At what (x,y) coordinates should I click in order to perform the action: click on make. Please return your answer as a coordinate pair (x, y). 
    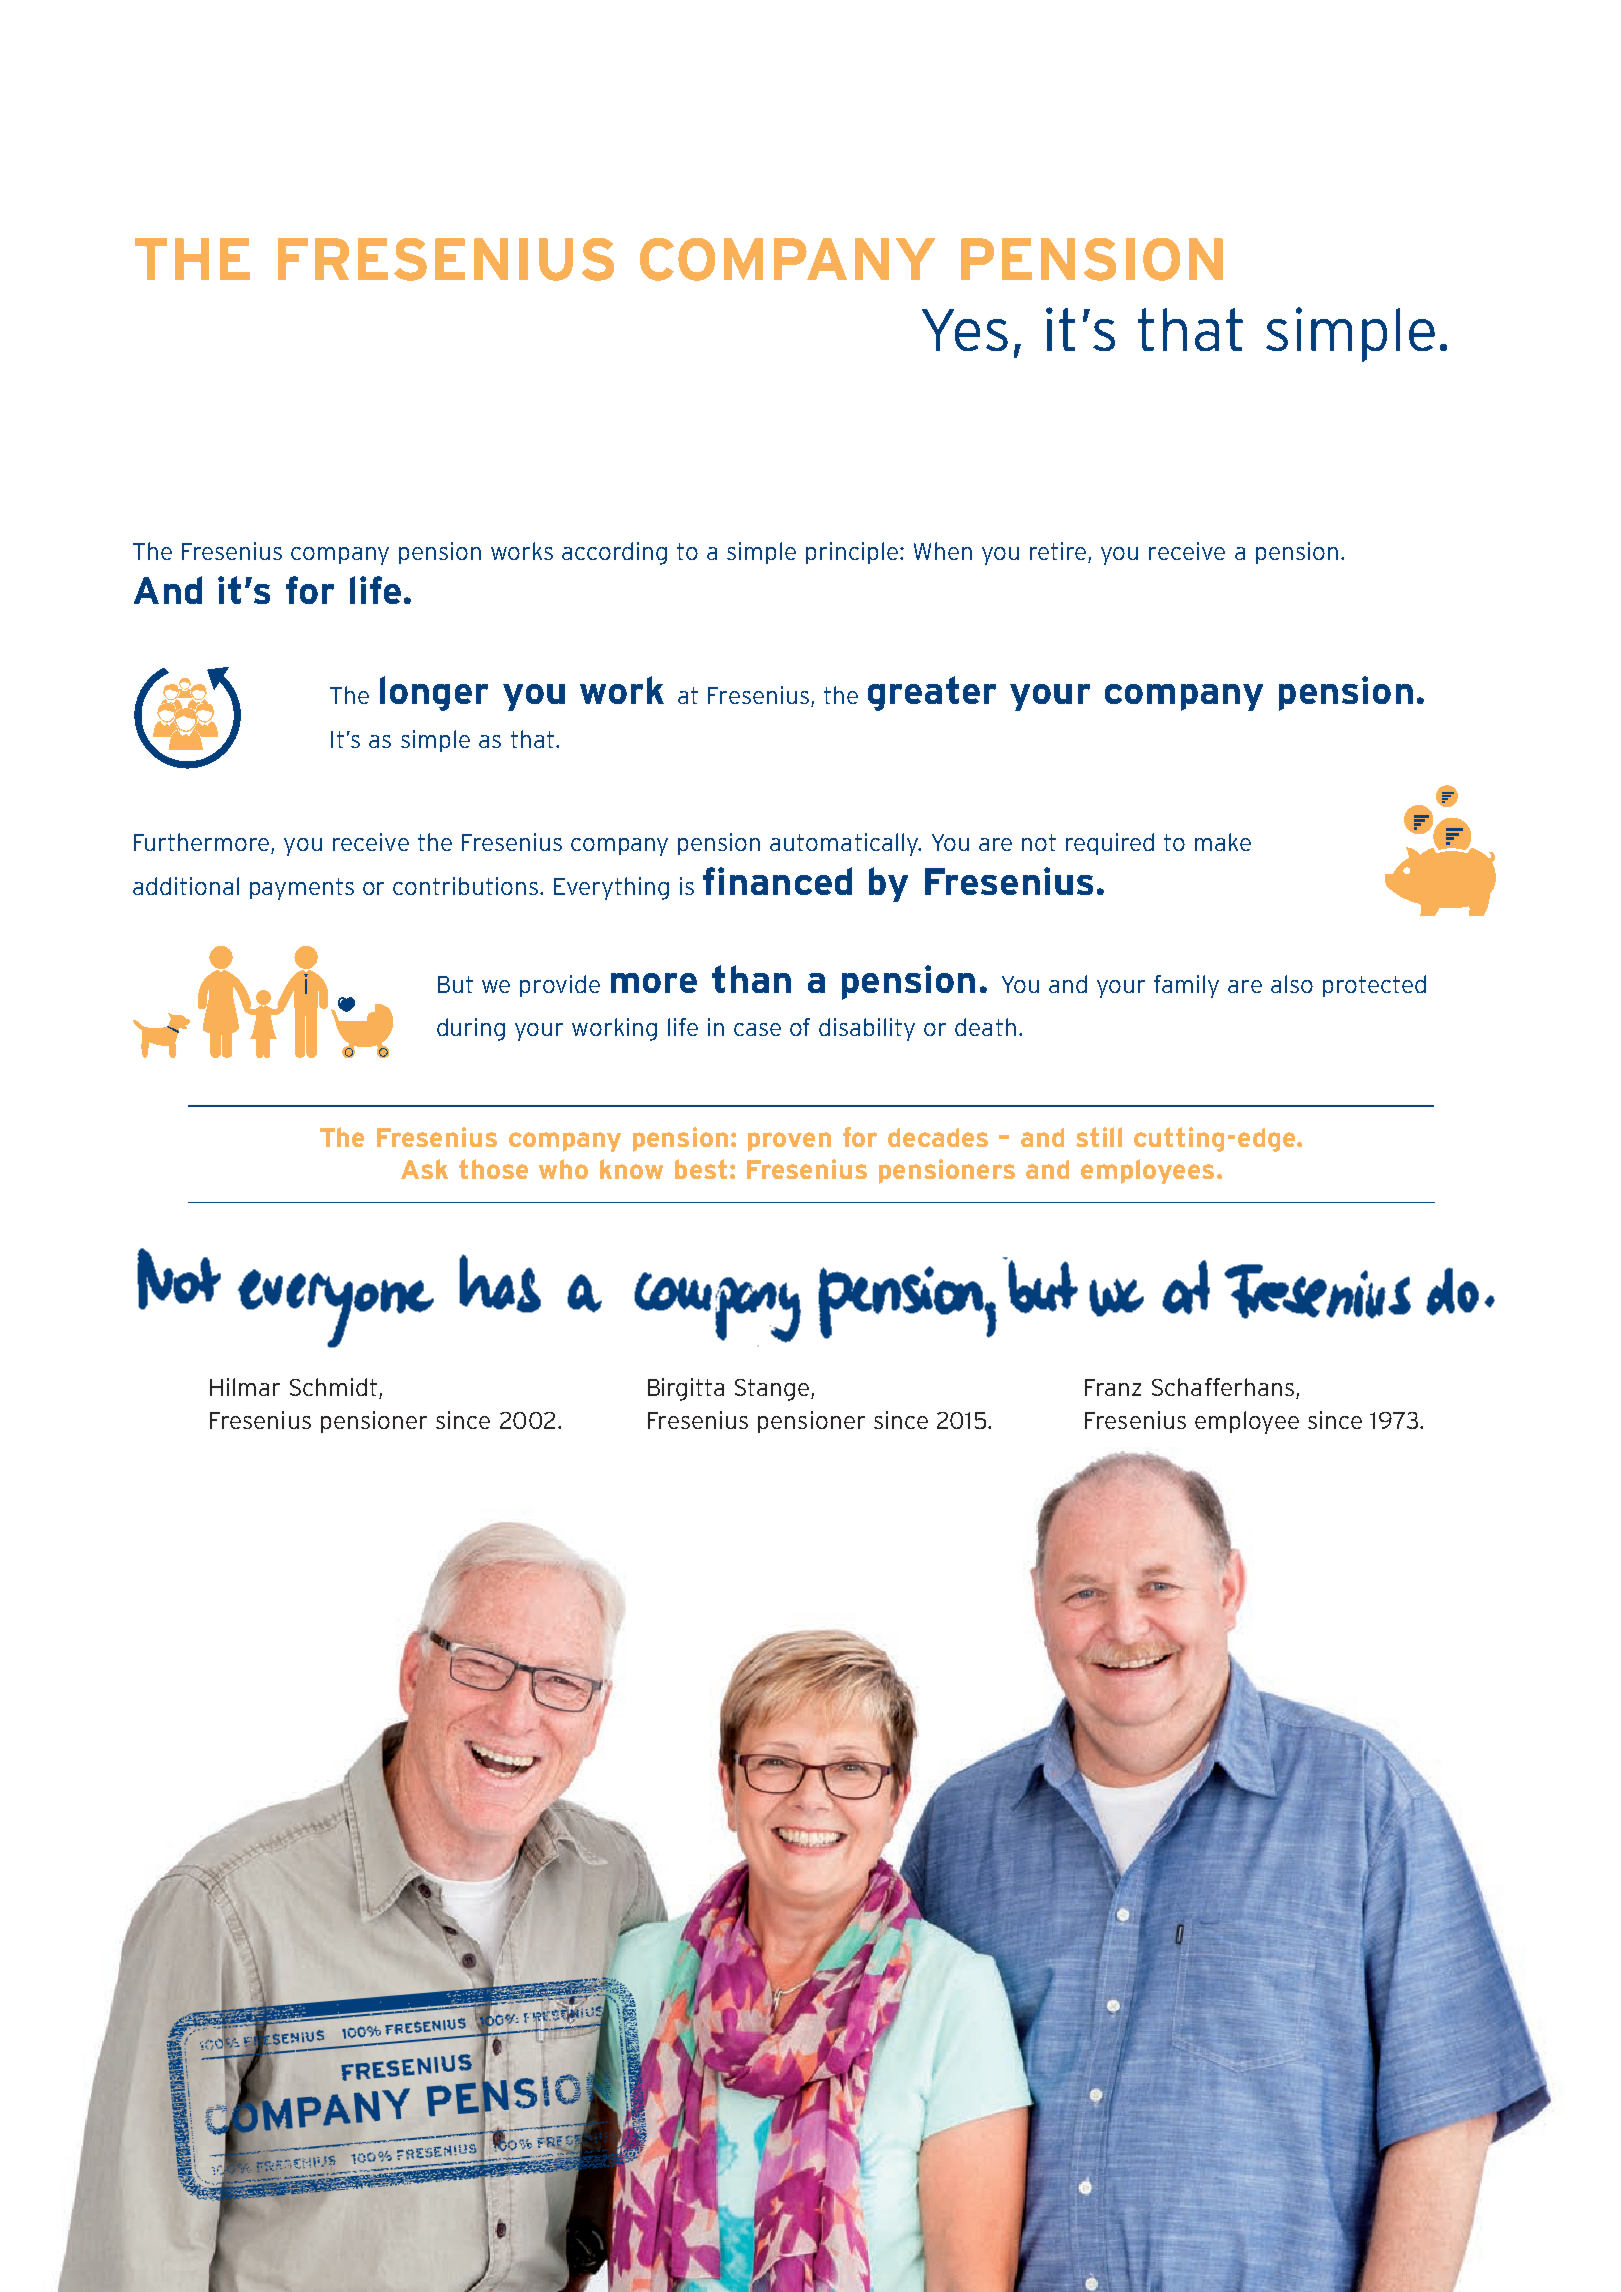
    Looking at the image, I should click on (1223, 842).
